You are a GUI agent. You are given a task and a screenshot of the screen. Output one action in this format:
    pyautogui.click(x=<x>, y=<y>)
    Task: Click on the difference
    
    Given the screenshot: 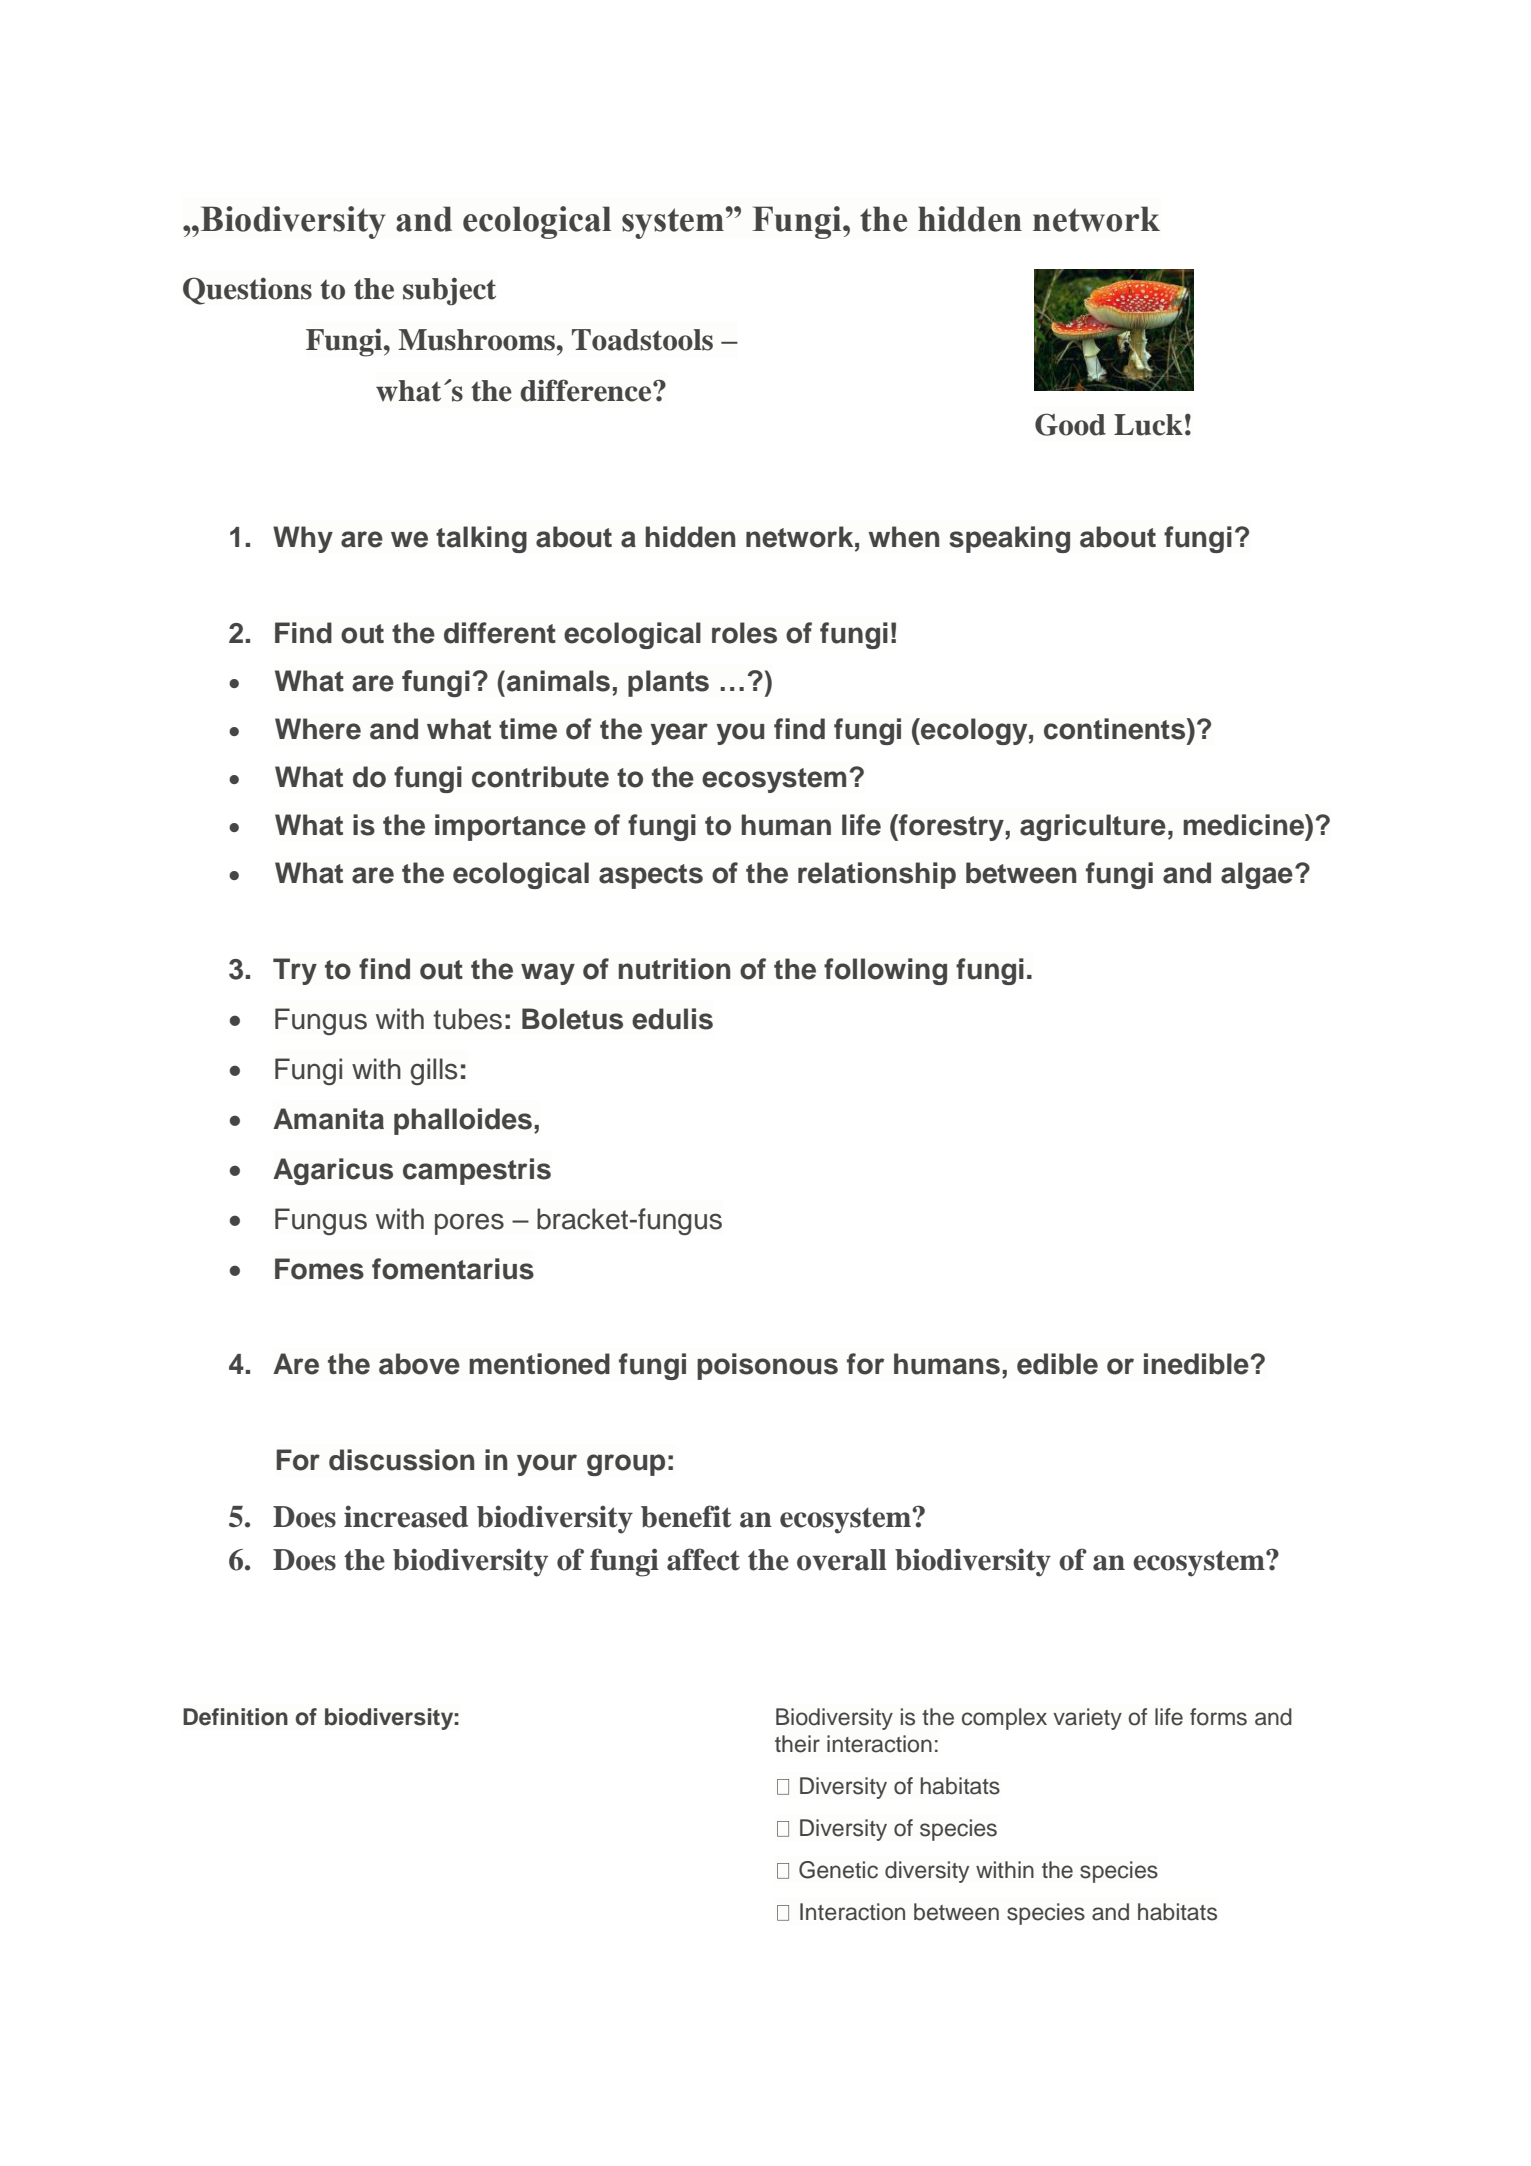 What is the action you would take?
    pyautogui.click(x=587, y=390)
